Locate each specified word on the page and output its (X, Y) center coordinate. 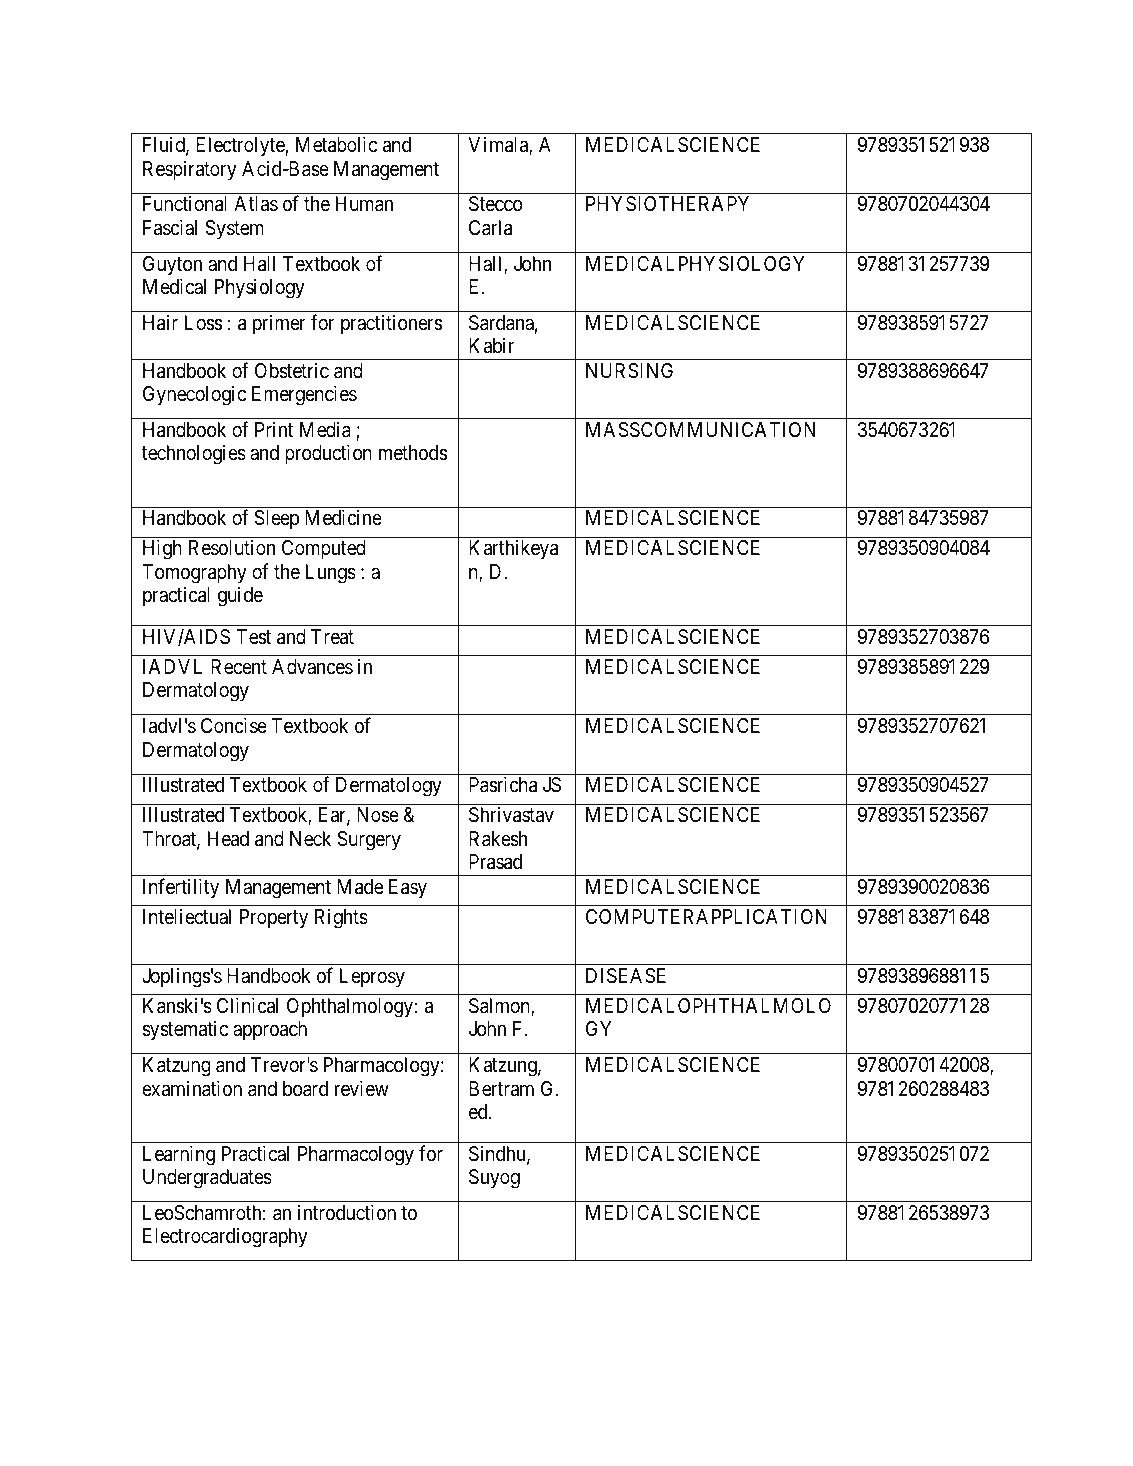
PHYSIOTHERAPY (667, 203)
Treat (332, 637)
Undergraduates (207, 1179)
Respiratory (190, 170)
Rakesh (498, 839)
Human (364, 204)
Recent (239, 667)
